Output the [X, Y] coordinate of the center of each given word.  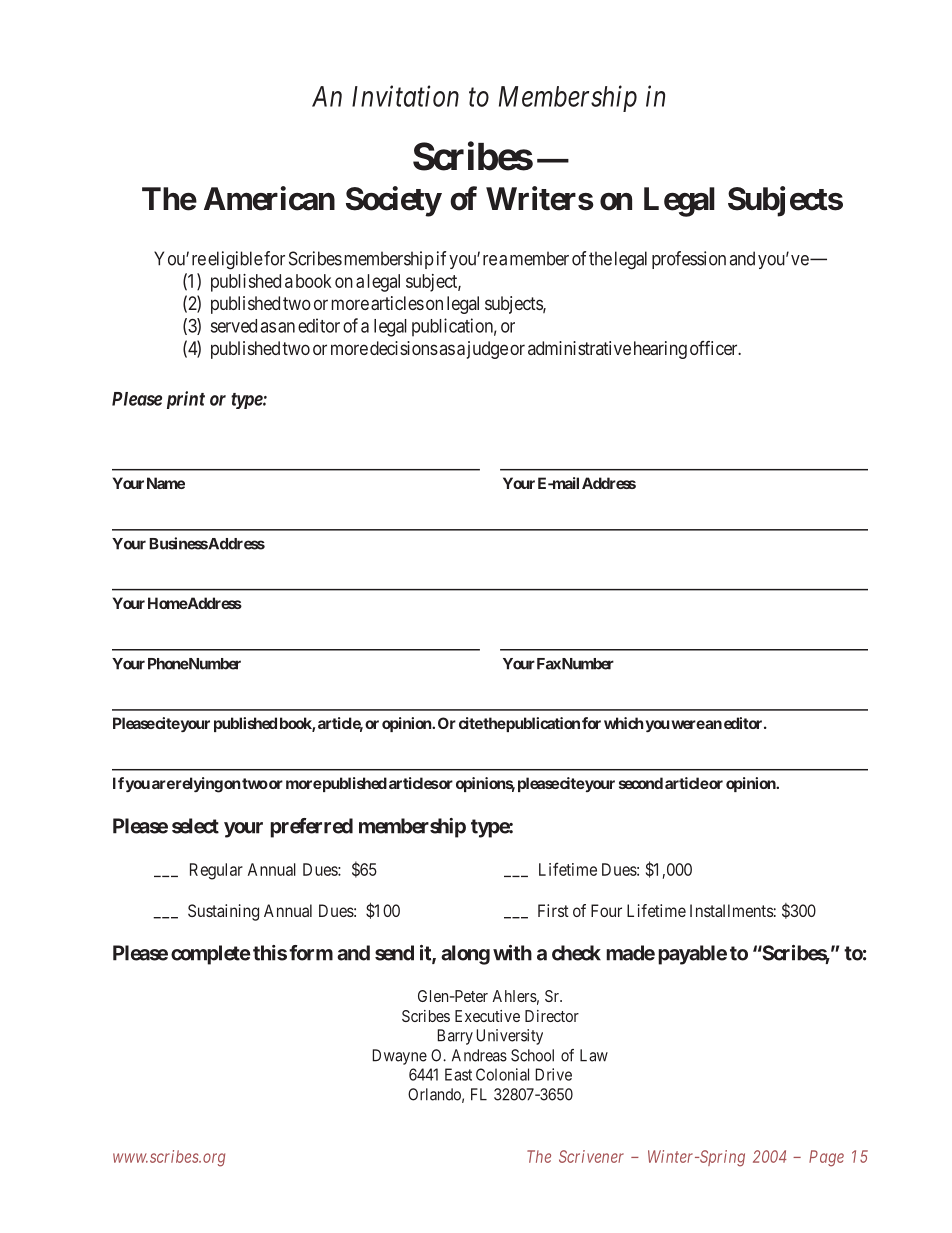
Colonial [502, 1074]
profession [689, 260]
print [186, 400]
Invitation [405, 96]
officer [715, 348]
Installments [731, 910]
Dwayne [400, 1057]
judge [487, 350]
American [269, 198]
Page [826, 1158]
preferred [311, 828]
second [641, 783]
